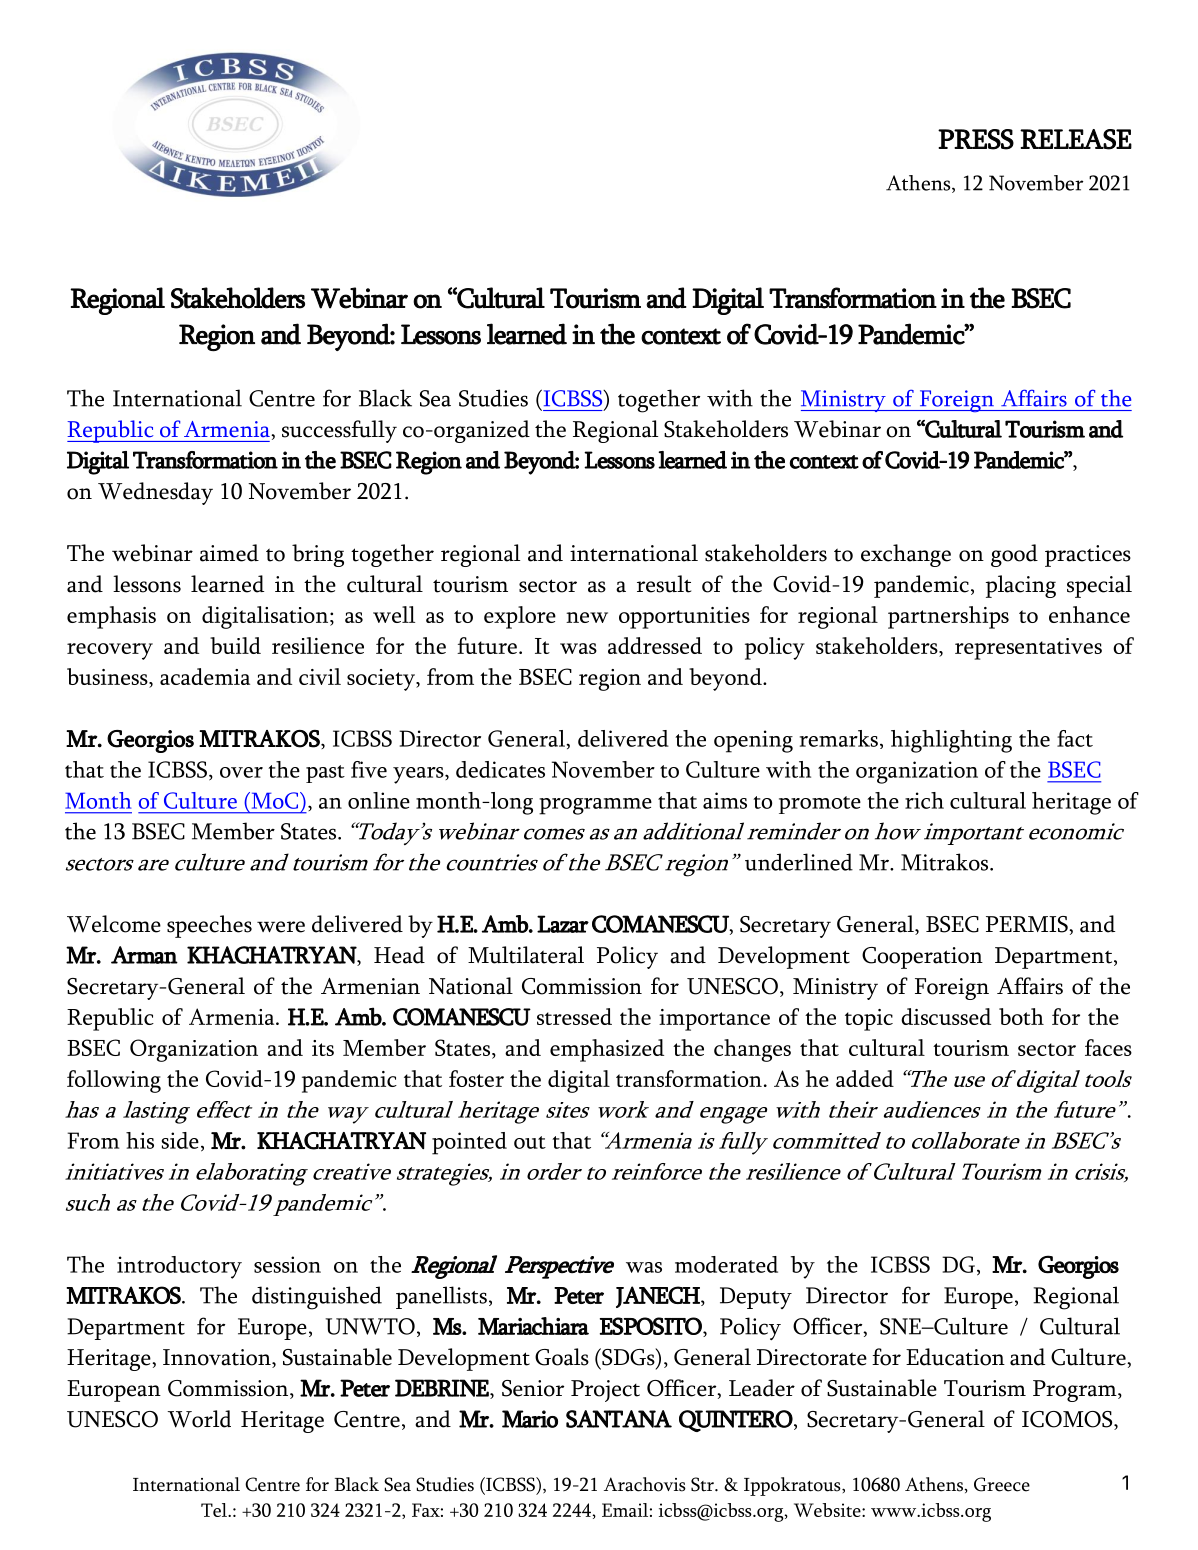 The image size is (1198, 1550). Describe the element at coordinates (1014, 555) in the screenshot. I see `good` at that location.
